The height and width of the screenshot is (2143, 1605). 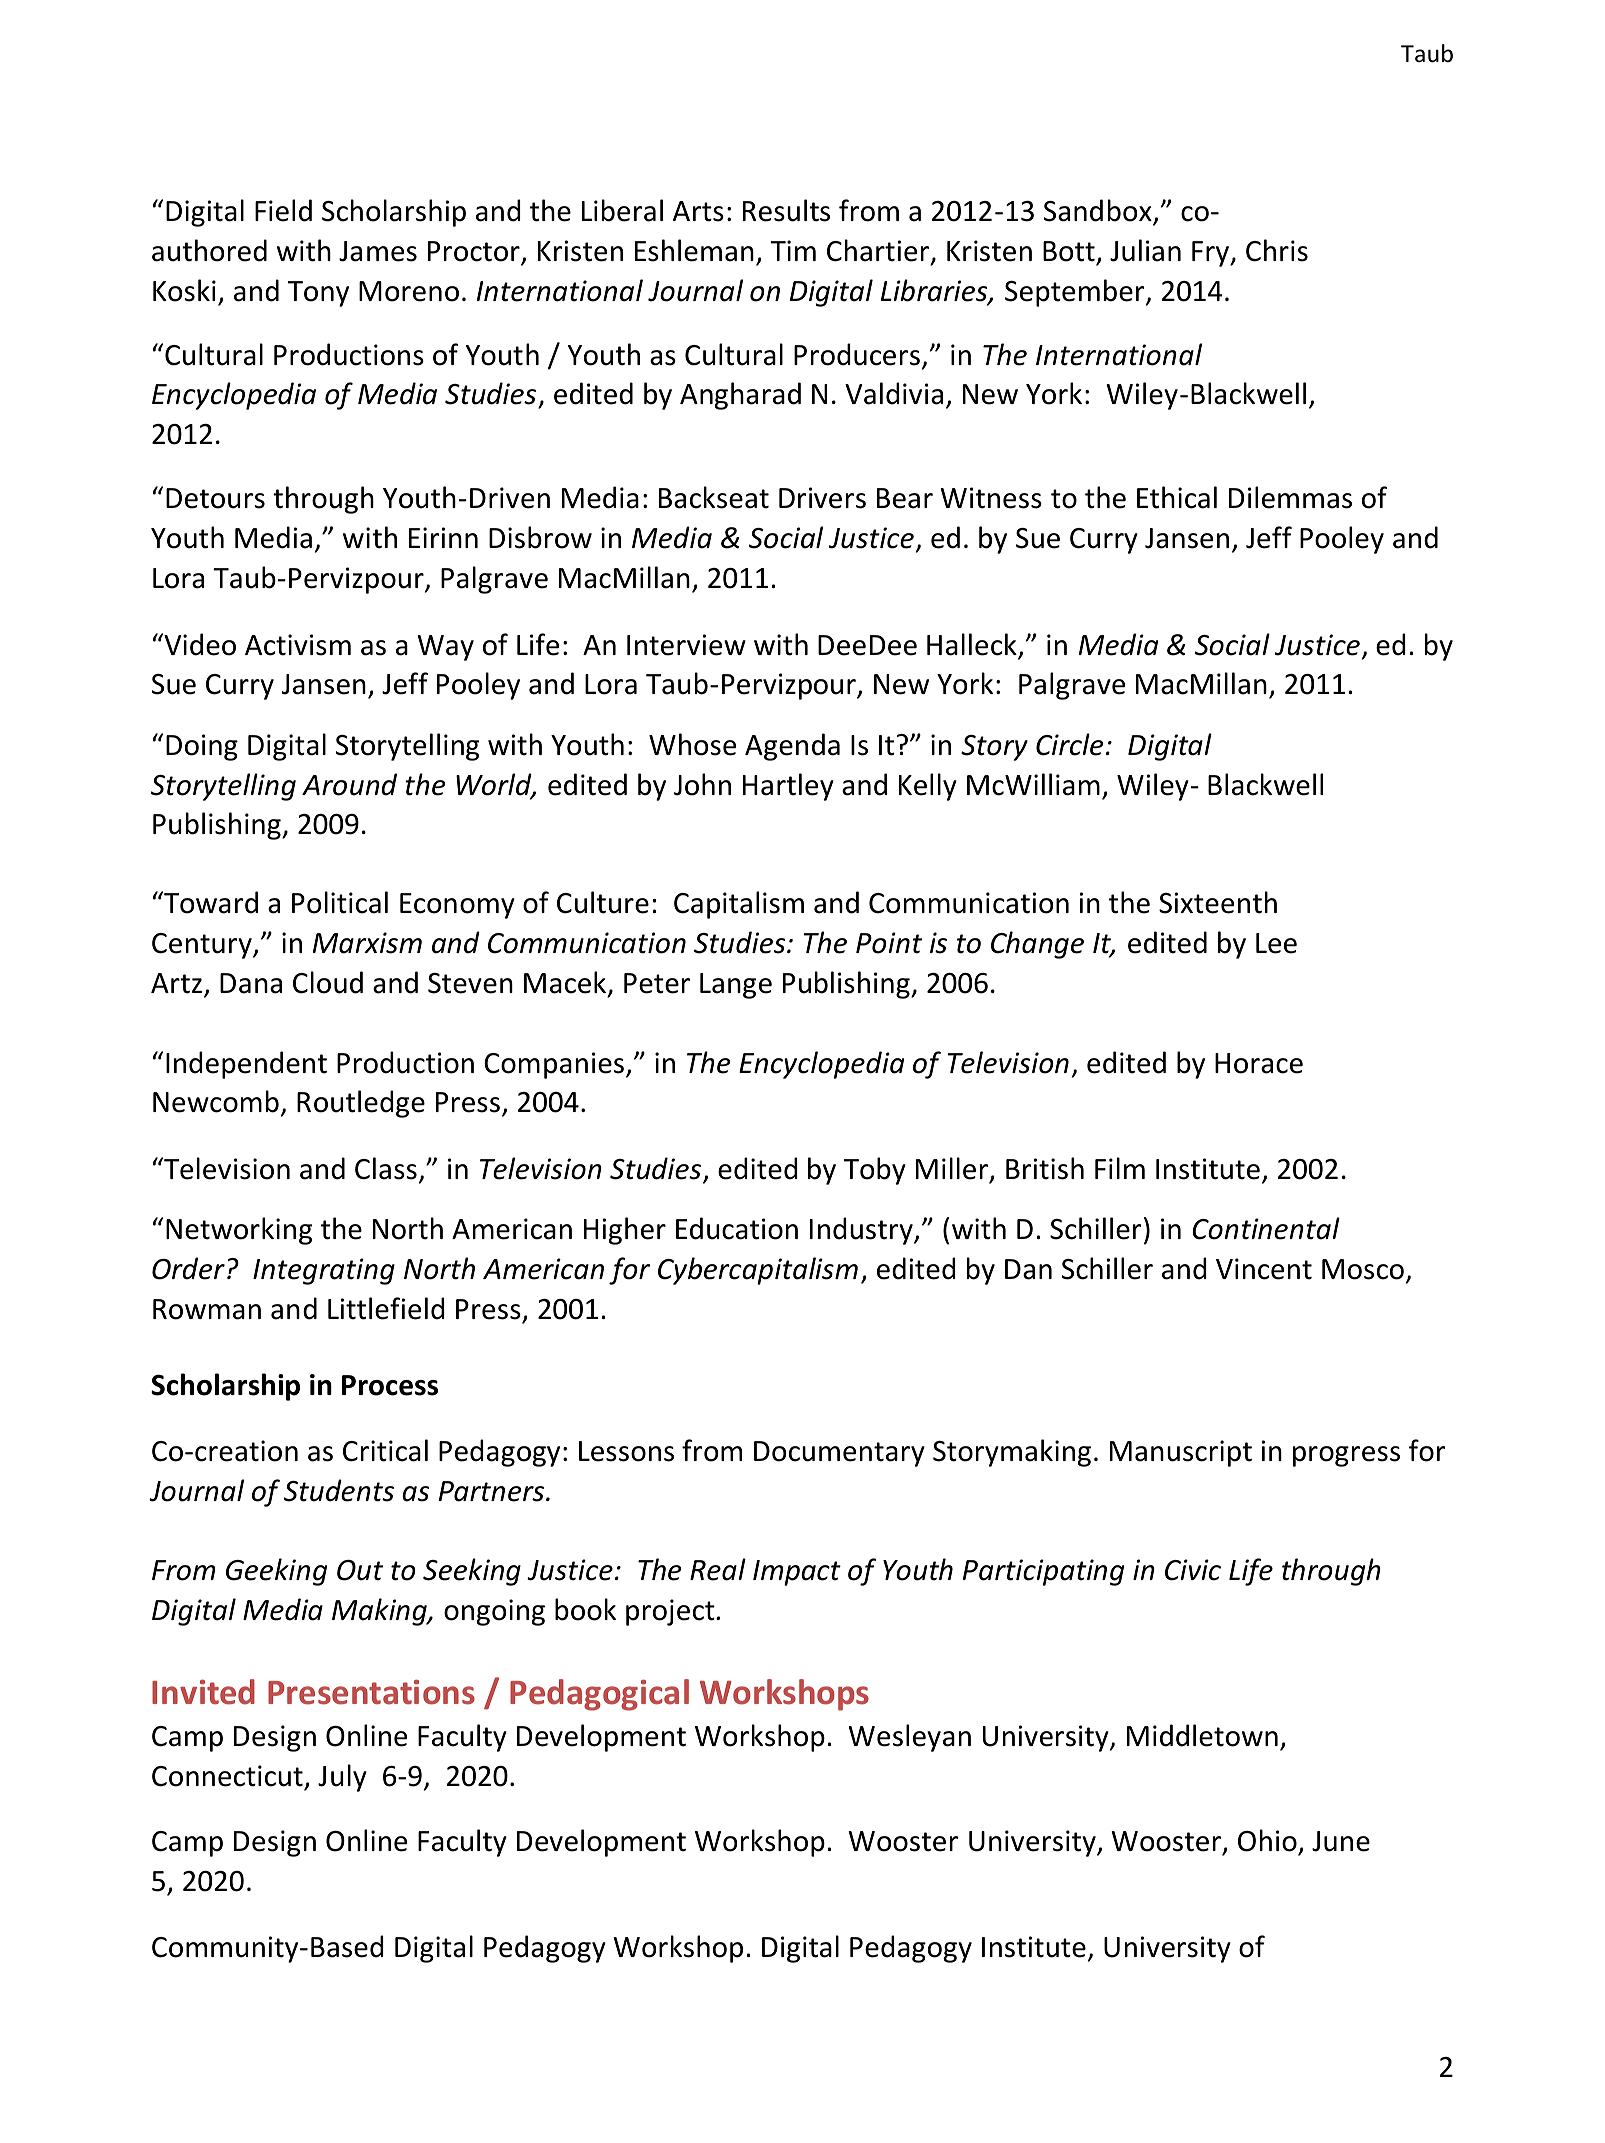 I want to click on Tony, so click(x=318, y=294).
